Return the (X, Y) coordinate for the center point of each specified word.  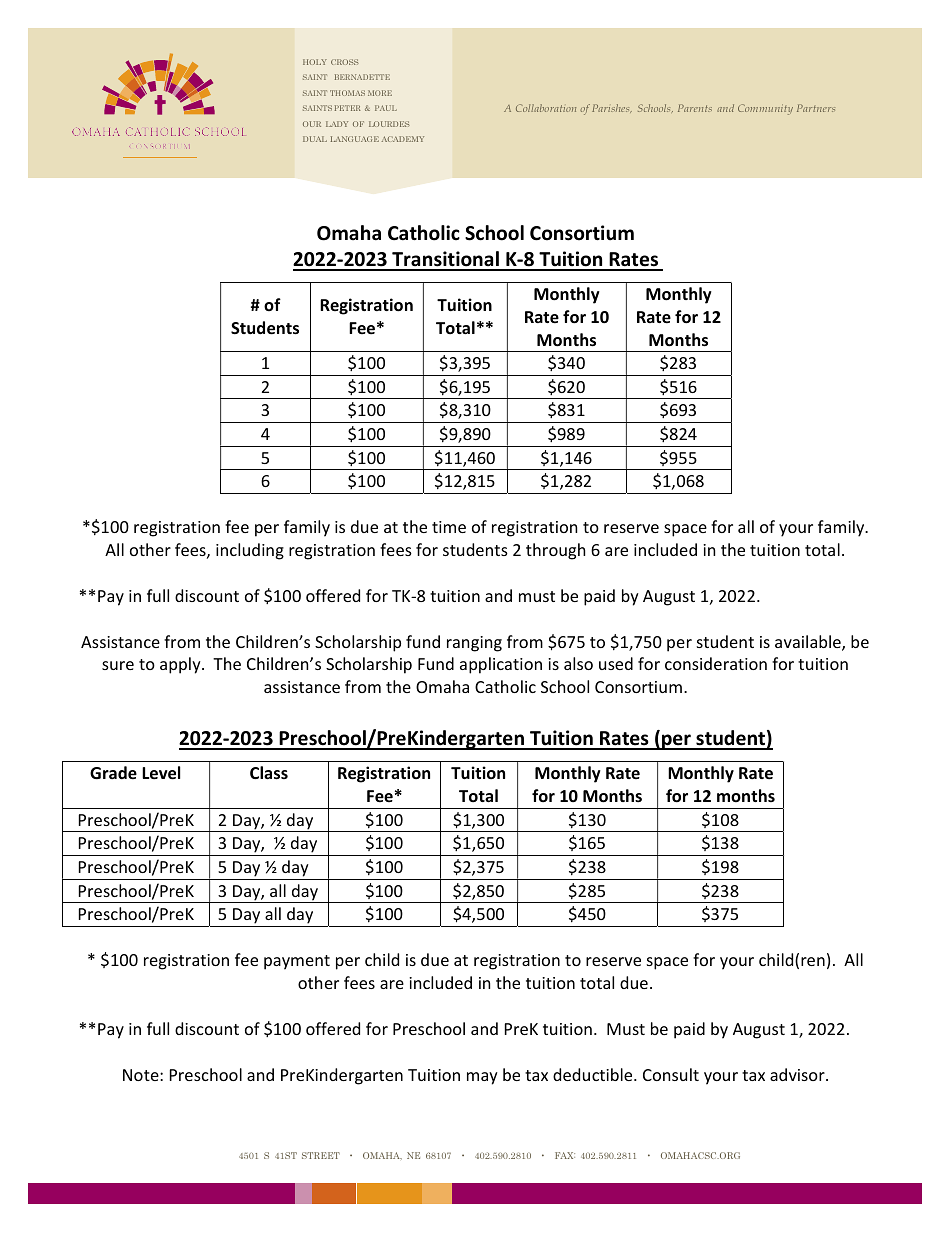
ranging (474, 644)
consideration (716, 663)
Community (765, 109)
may (482, 1078)
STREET (321, 1155)
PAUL (386, 108)
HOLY (315, 62)
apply (181, 665)
